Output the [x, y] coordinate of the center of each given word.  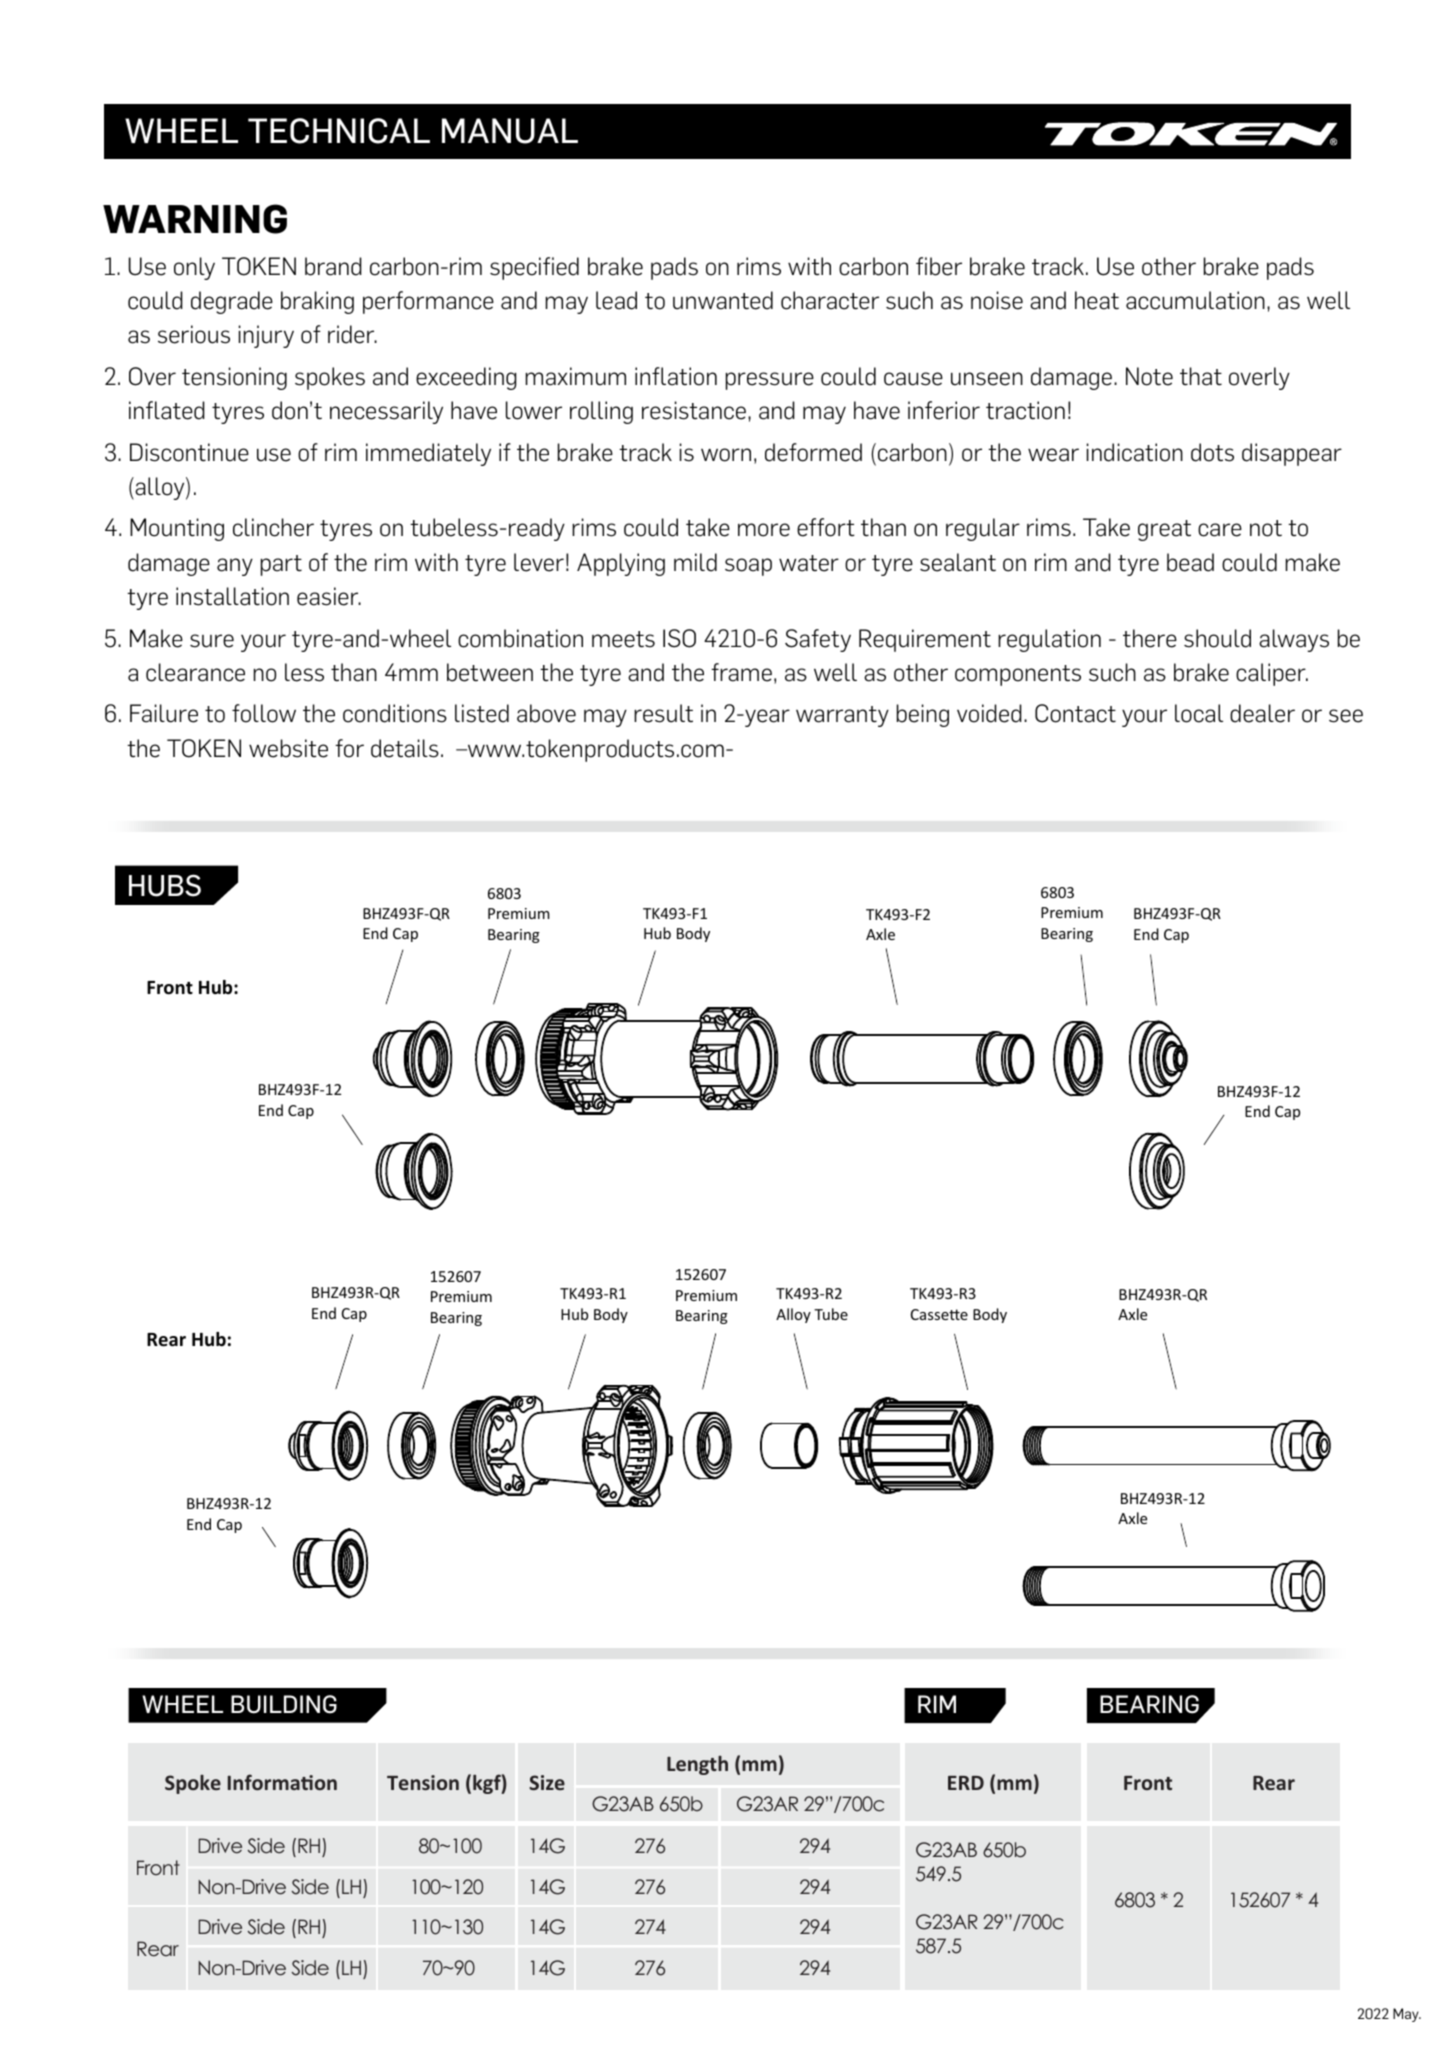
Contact [1075, 713]
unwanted [723, 300]
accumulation [1195, 300]
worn [726, 455]
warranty [842, 716]
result [663, 713]
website [288, 748]
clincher [273, 527]
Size [547, 1782]
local [1199, 713]
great [1164, 530]
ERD [966, 1783]
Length [697, 1765]
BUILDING [284, 1704]
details [405, 748]
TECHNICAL [339, 131]
